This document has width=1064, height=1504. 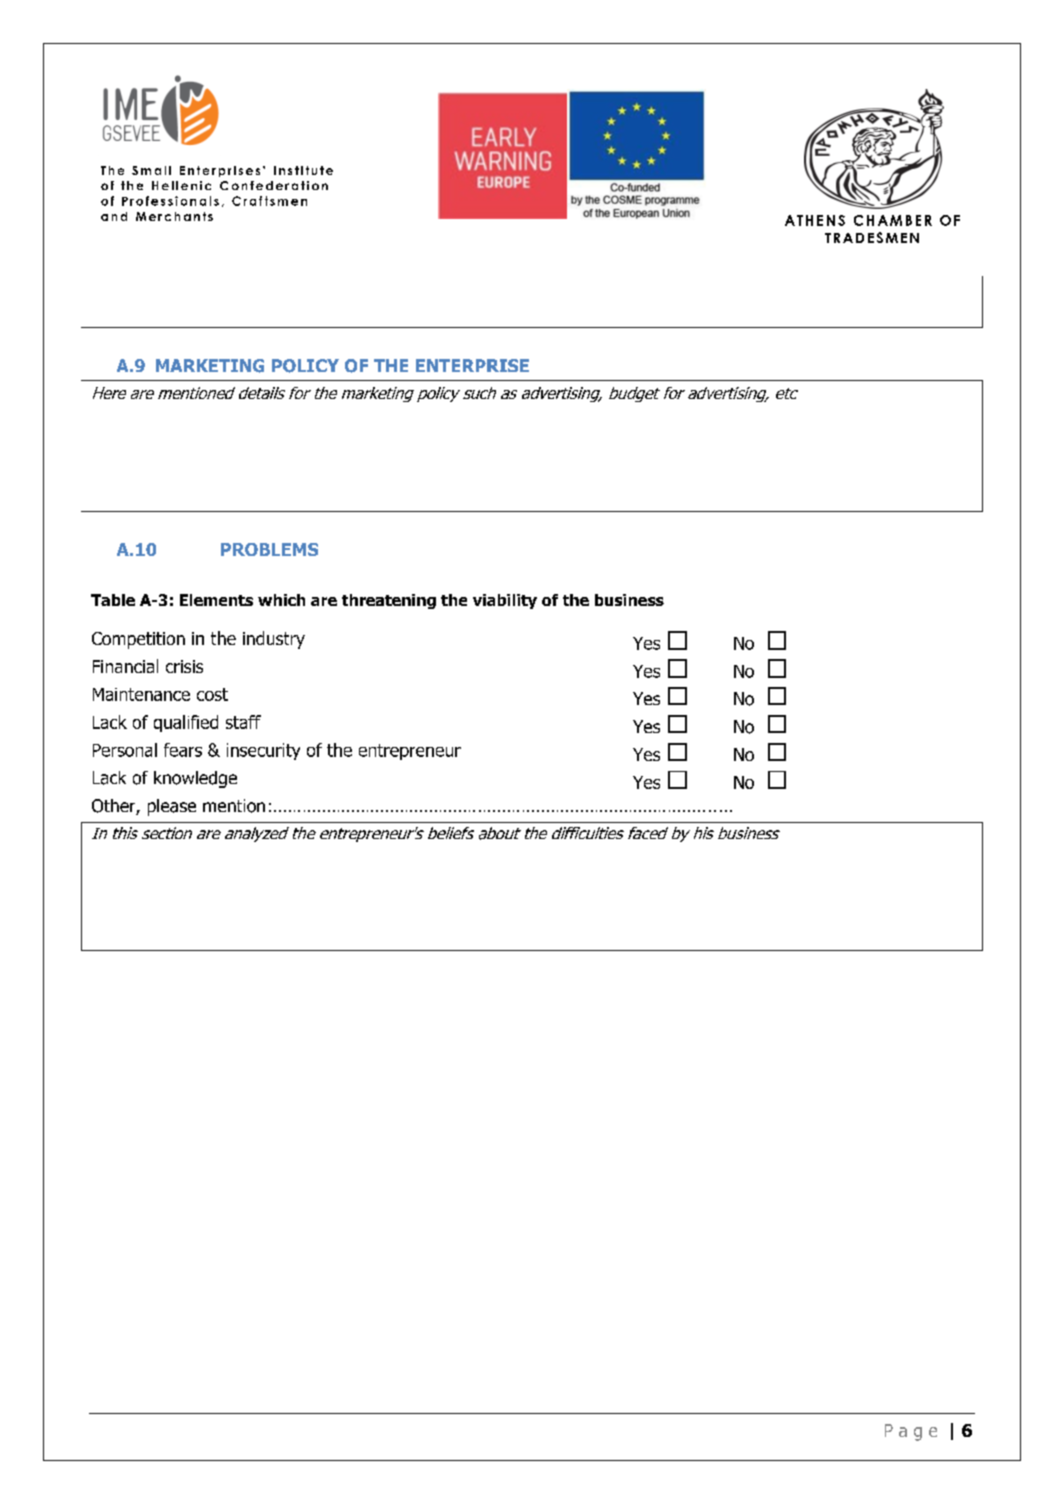 I want to click on ATHENS, so click(x=815, y=220).
